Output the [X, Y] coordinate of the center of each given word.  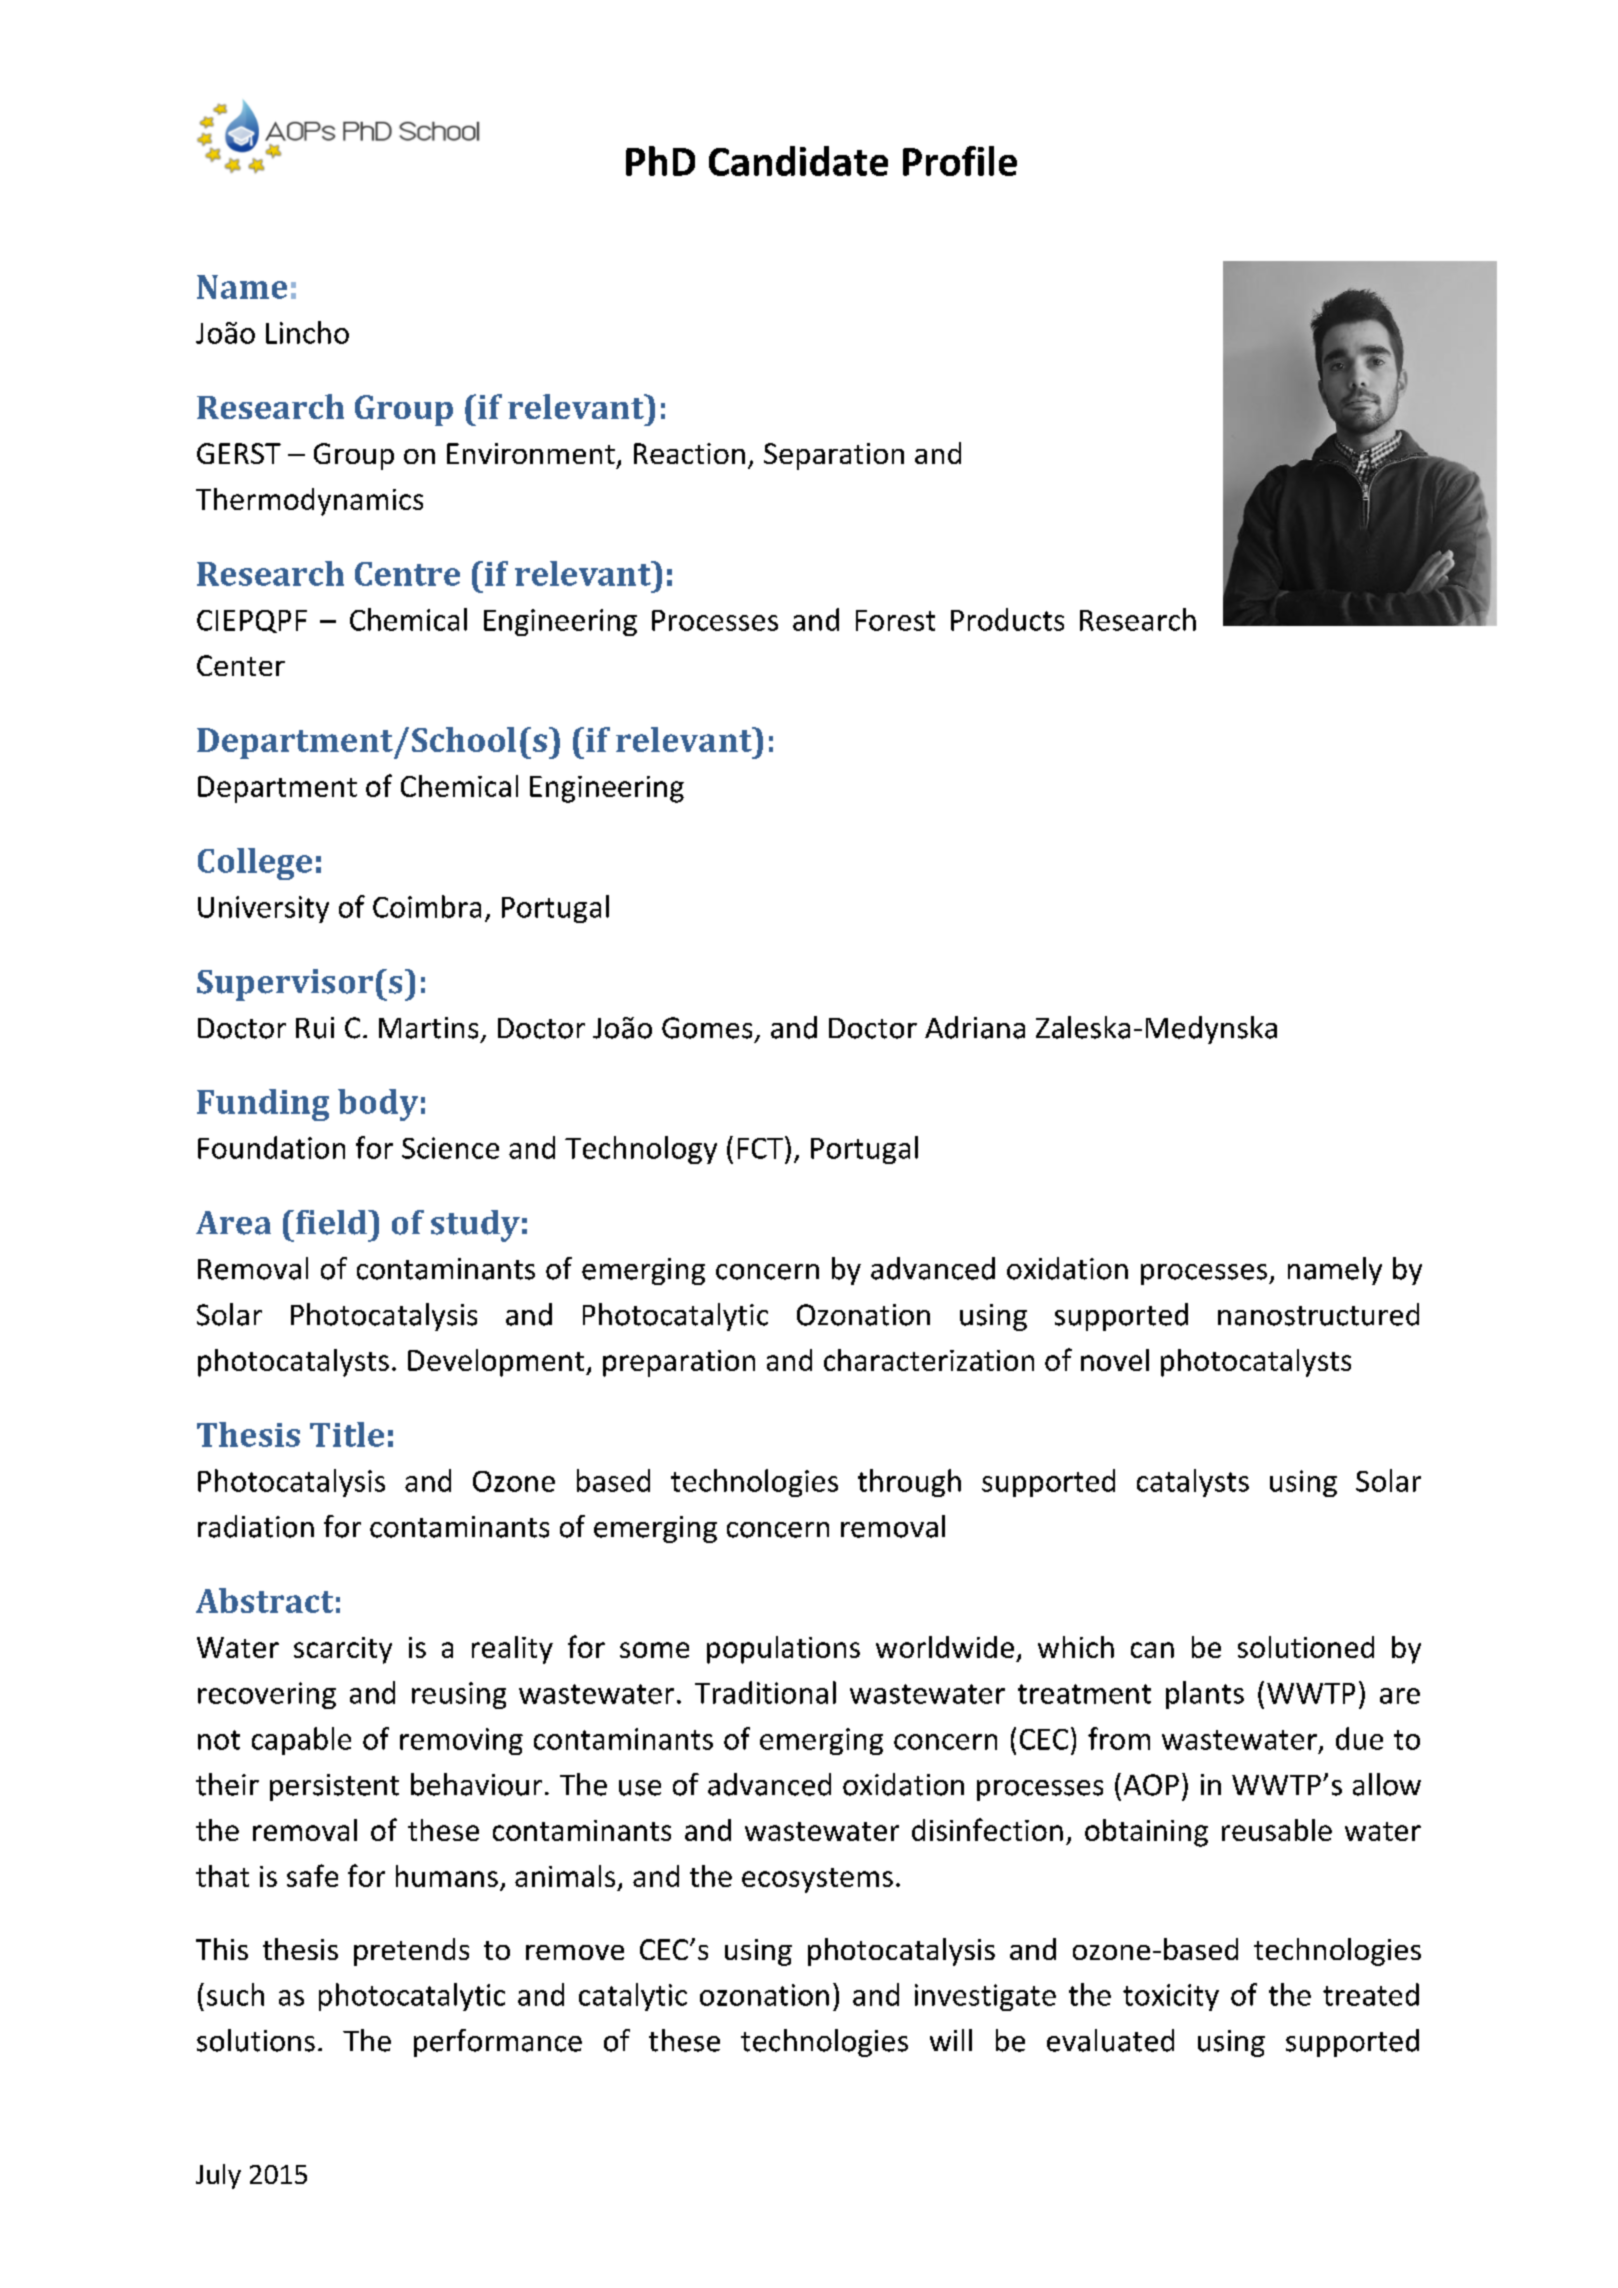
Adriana [975, 1027]
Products [1007, 619]
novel [1115, 1360]
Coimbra [427, 906]
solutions [256, 2040]
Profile [960, 161]
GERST [239, 453]
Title [347, 1434]
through [909, 1483]
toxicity [1171, 1997]
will [951, 2040]
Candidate [798, 161]
